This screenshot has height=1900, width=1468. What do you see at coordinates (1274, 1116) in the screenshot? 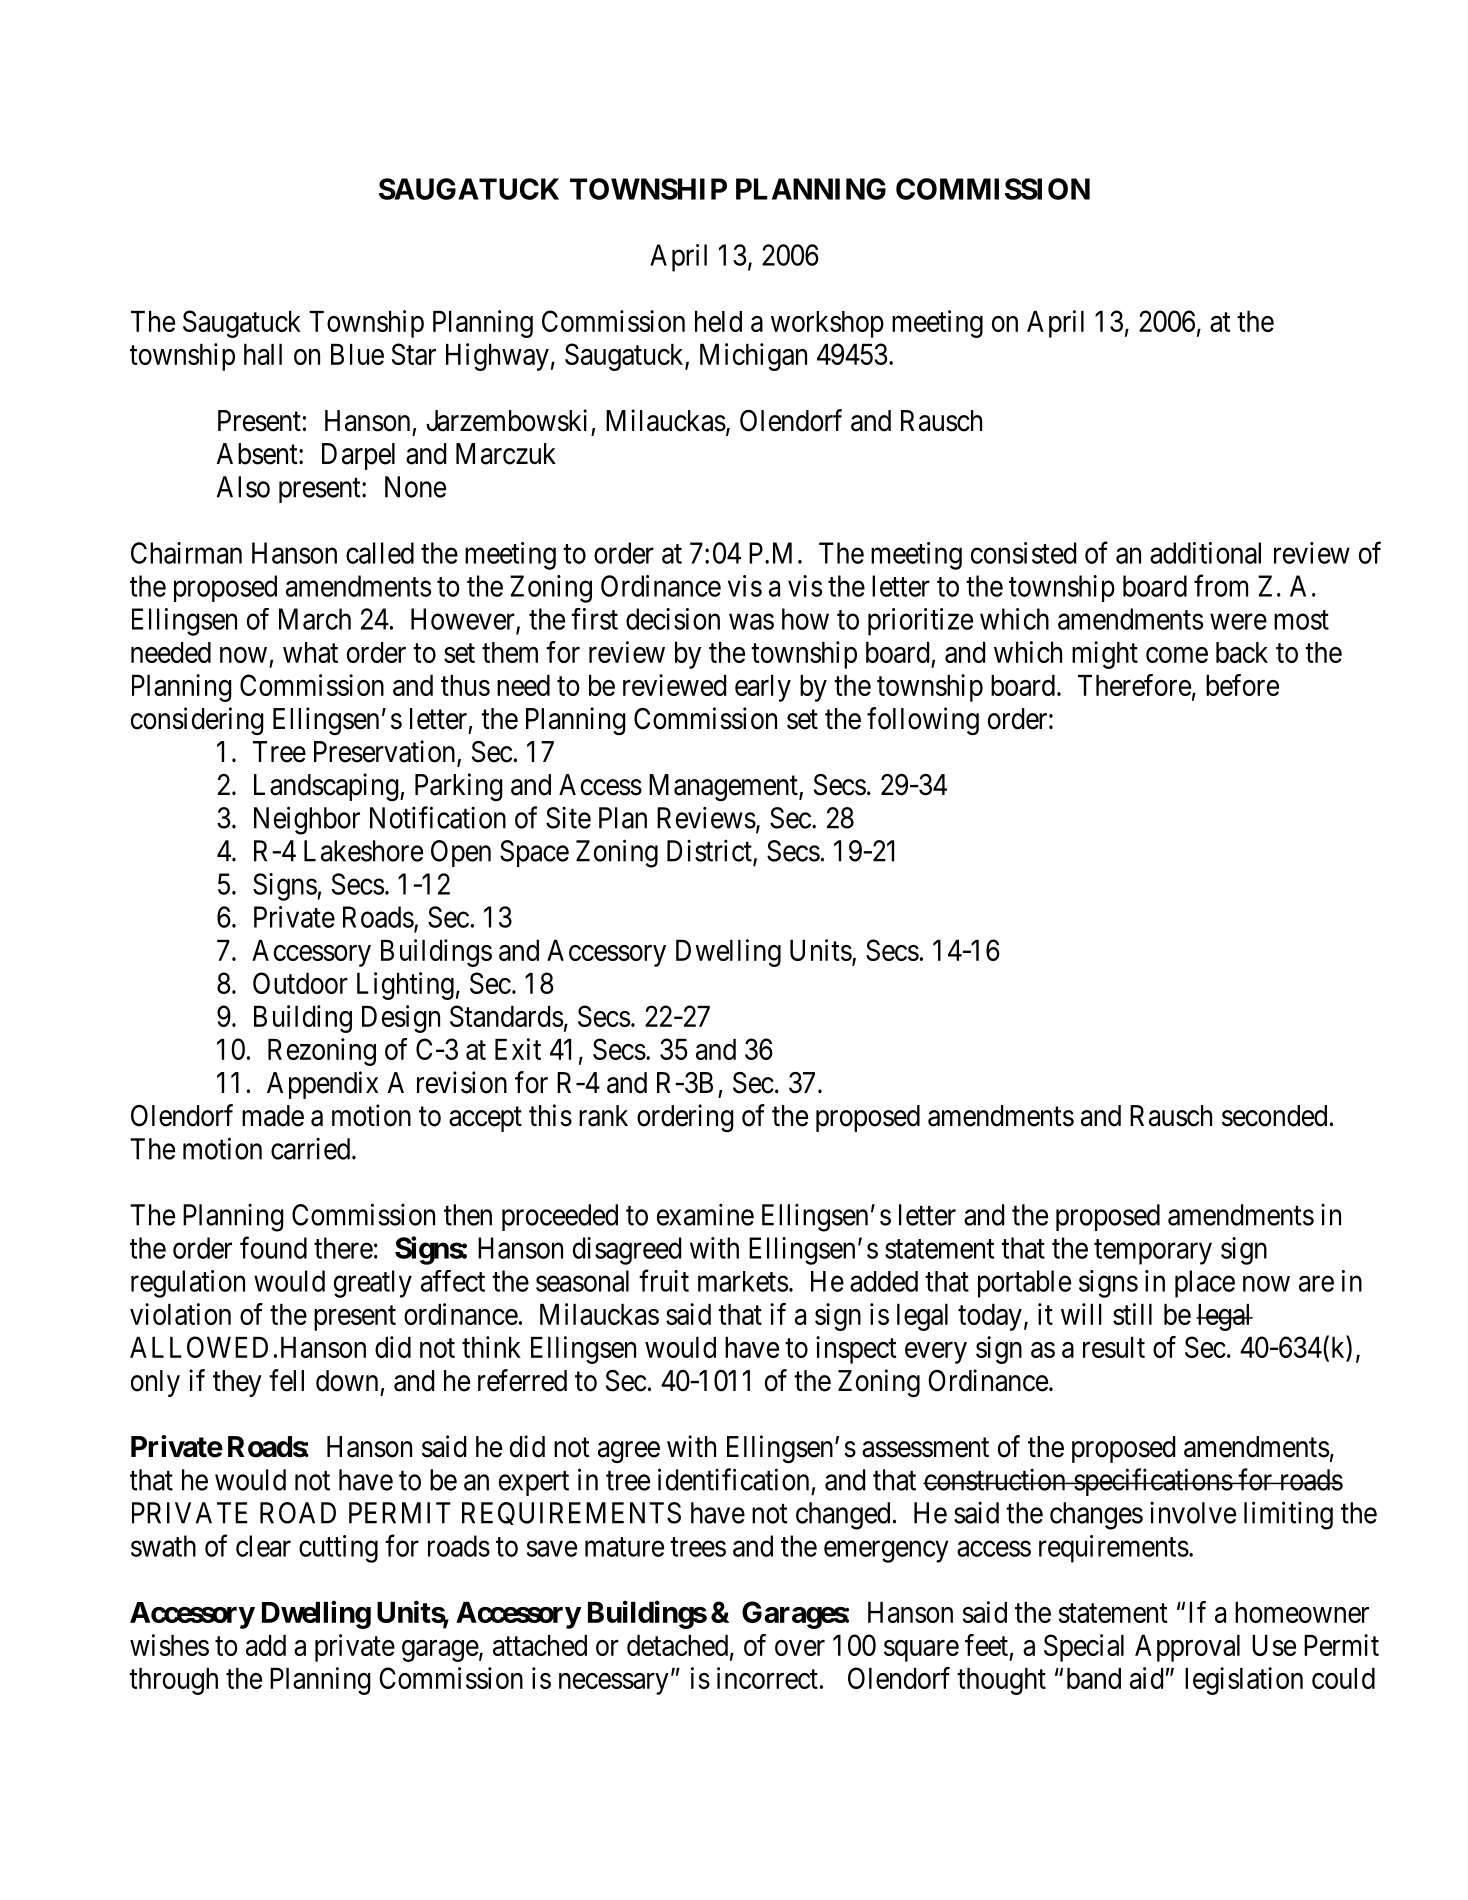
I see `seconded` at bounding box center [1274, 1116].
